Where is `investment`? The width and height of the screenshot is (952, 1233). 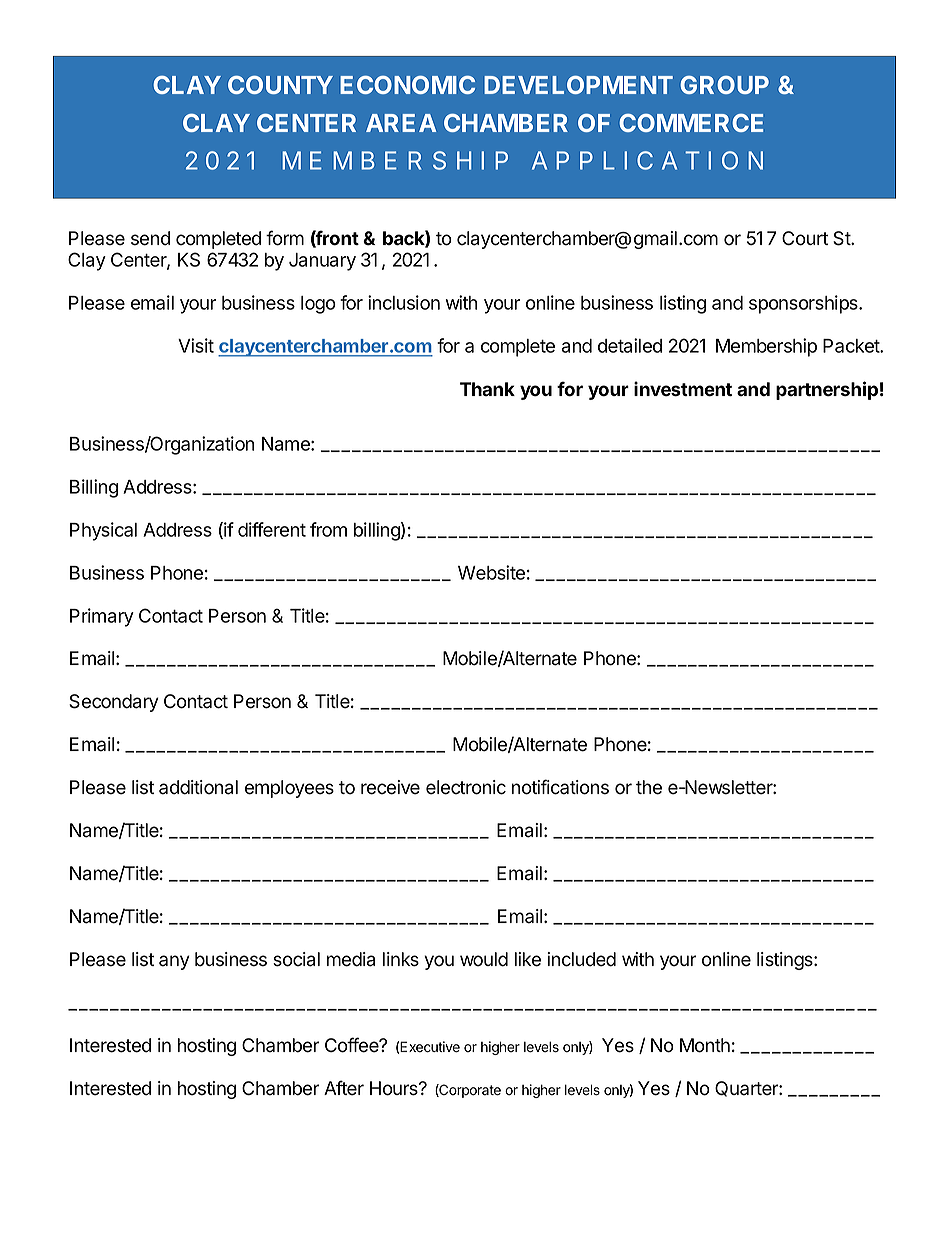
investment is located at coordinates (683, 389).
